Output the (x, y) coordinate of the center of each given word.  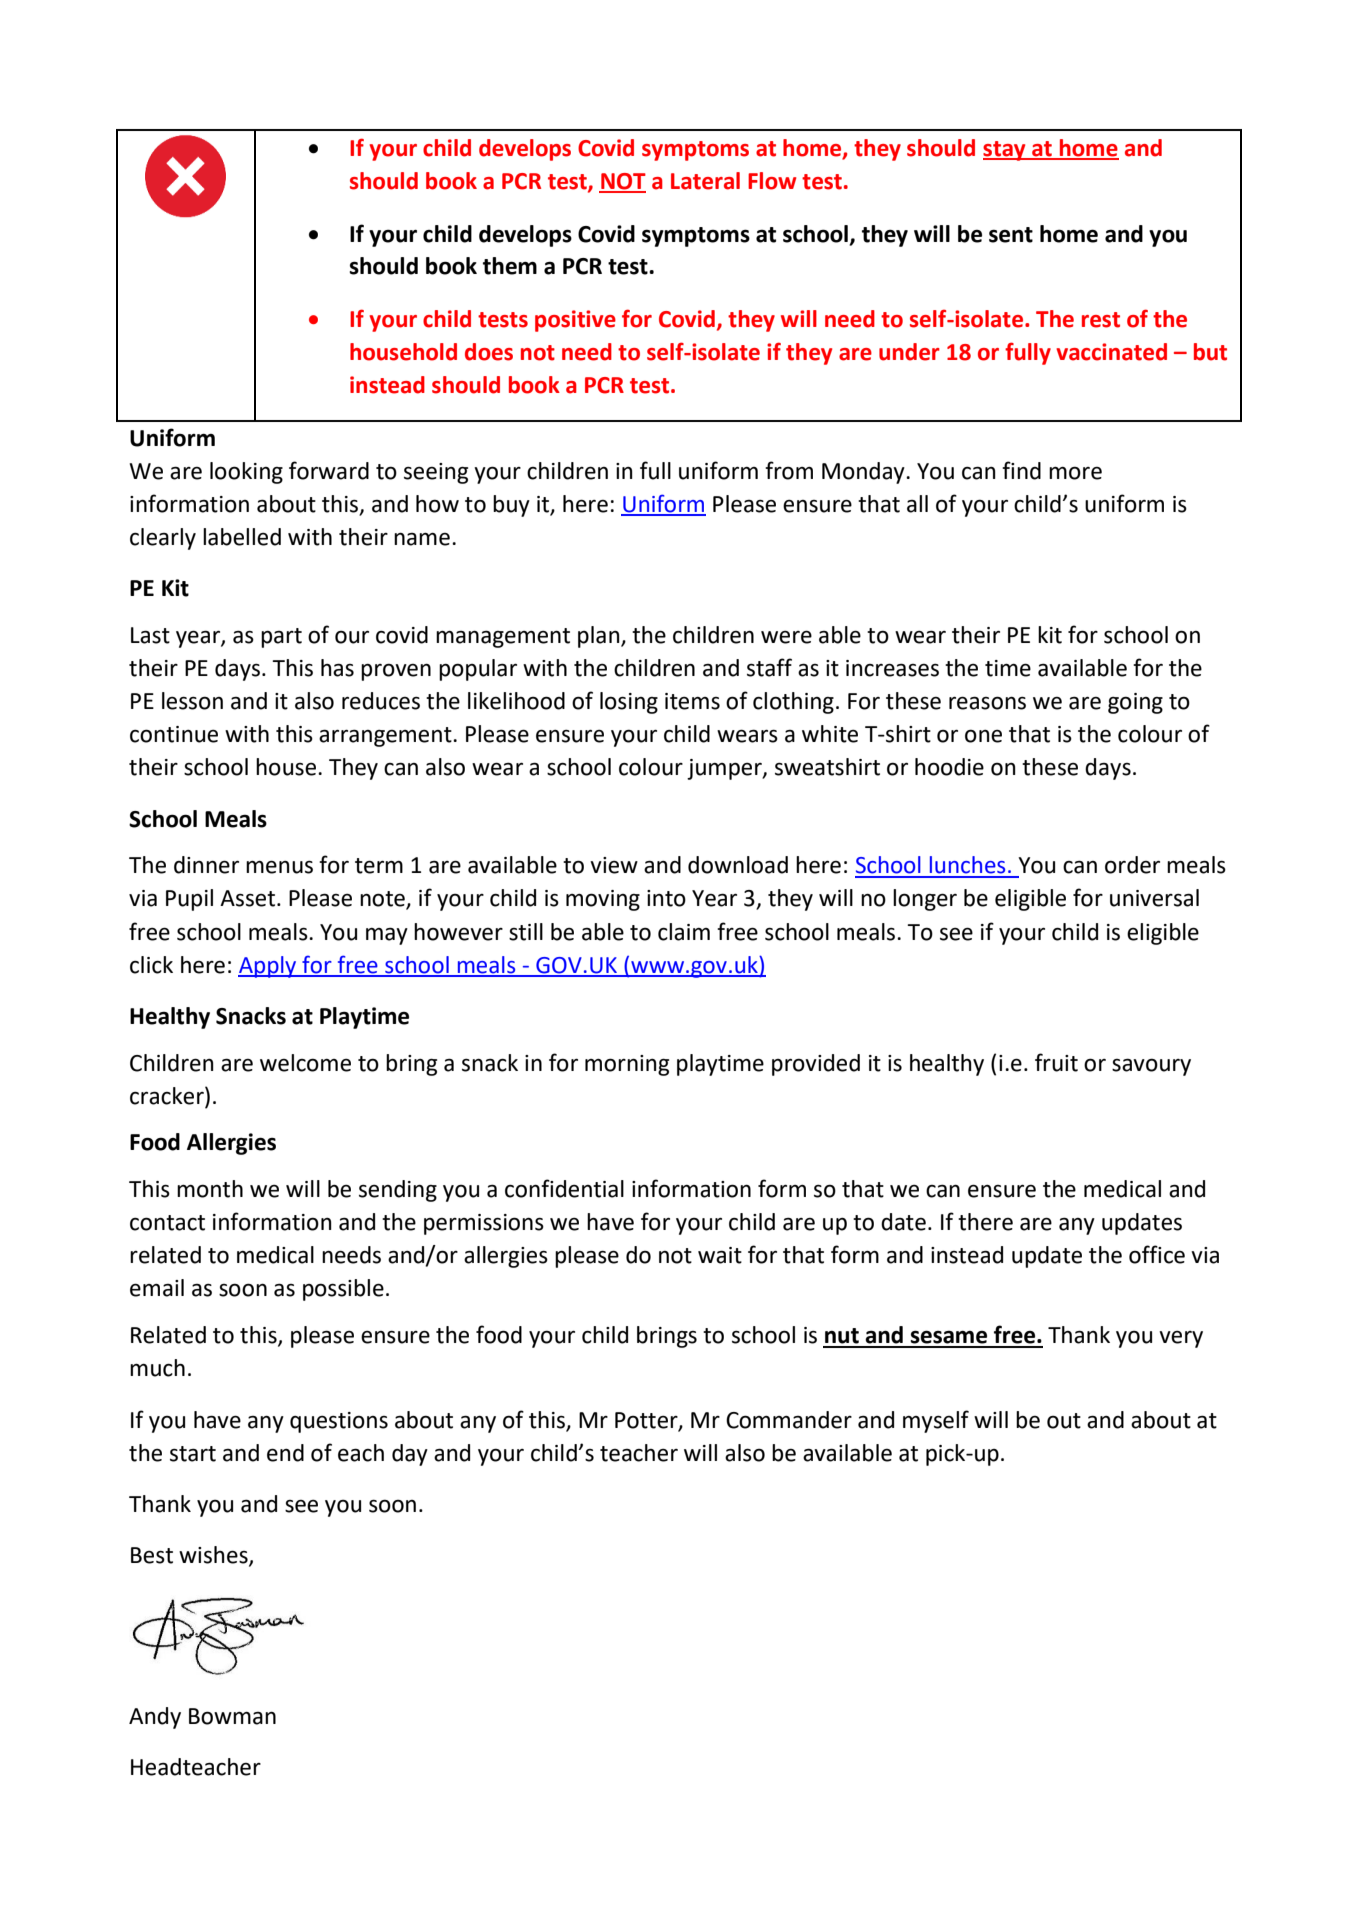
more (1075, 473)
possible (343, 1290)
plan (600, 637)
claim (684, 932)
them (510, 266)
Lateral (705, 181)
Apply (268, 967)
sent (1011, 235)
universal (1154, 898)
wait (720, 1255)
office (1157, 1254)
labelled (242, 537)
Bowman (232, 1716)
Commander (789, 1420)
